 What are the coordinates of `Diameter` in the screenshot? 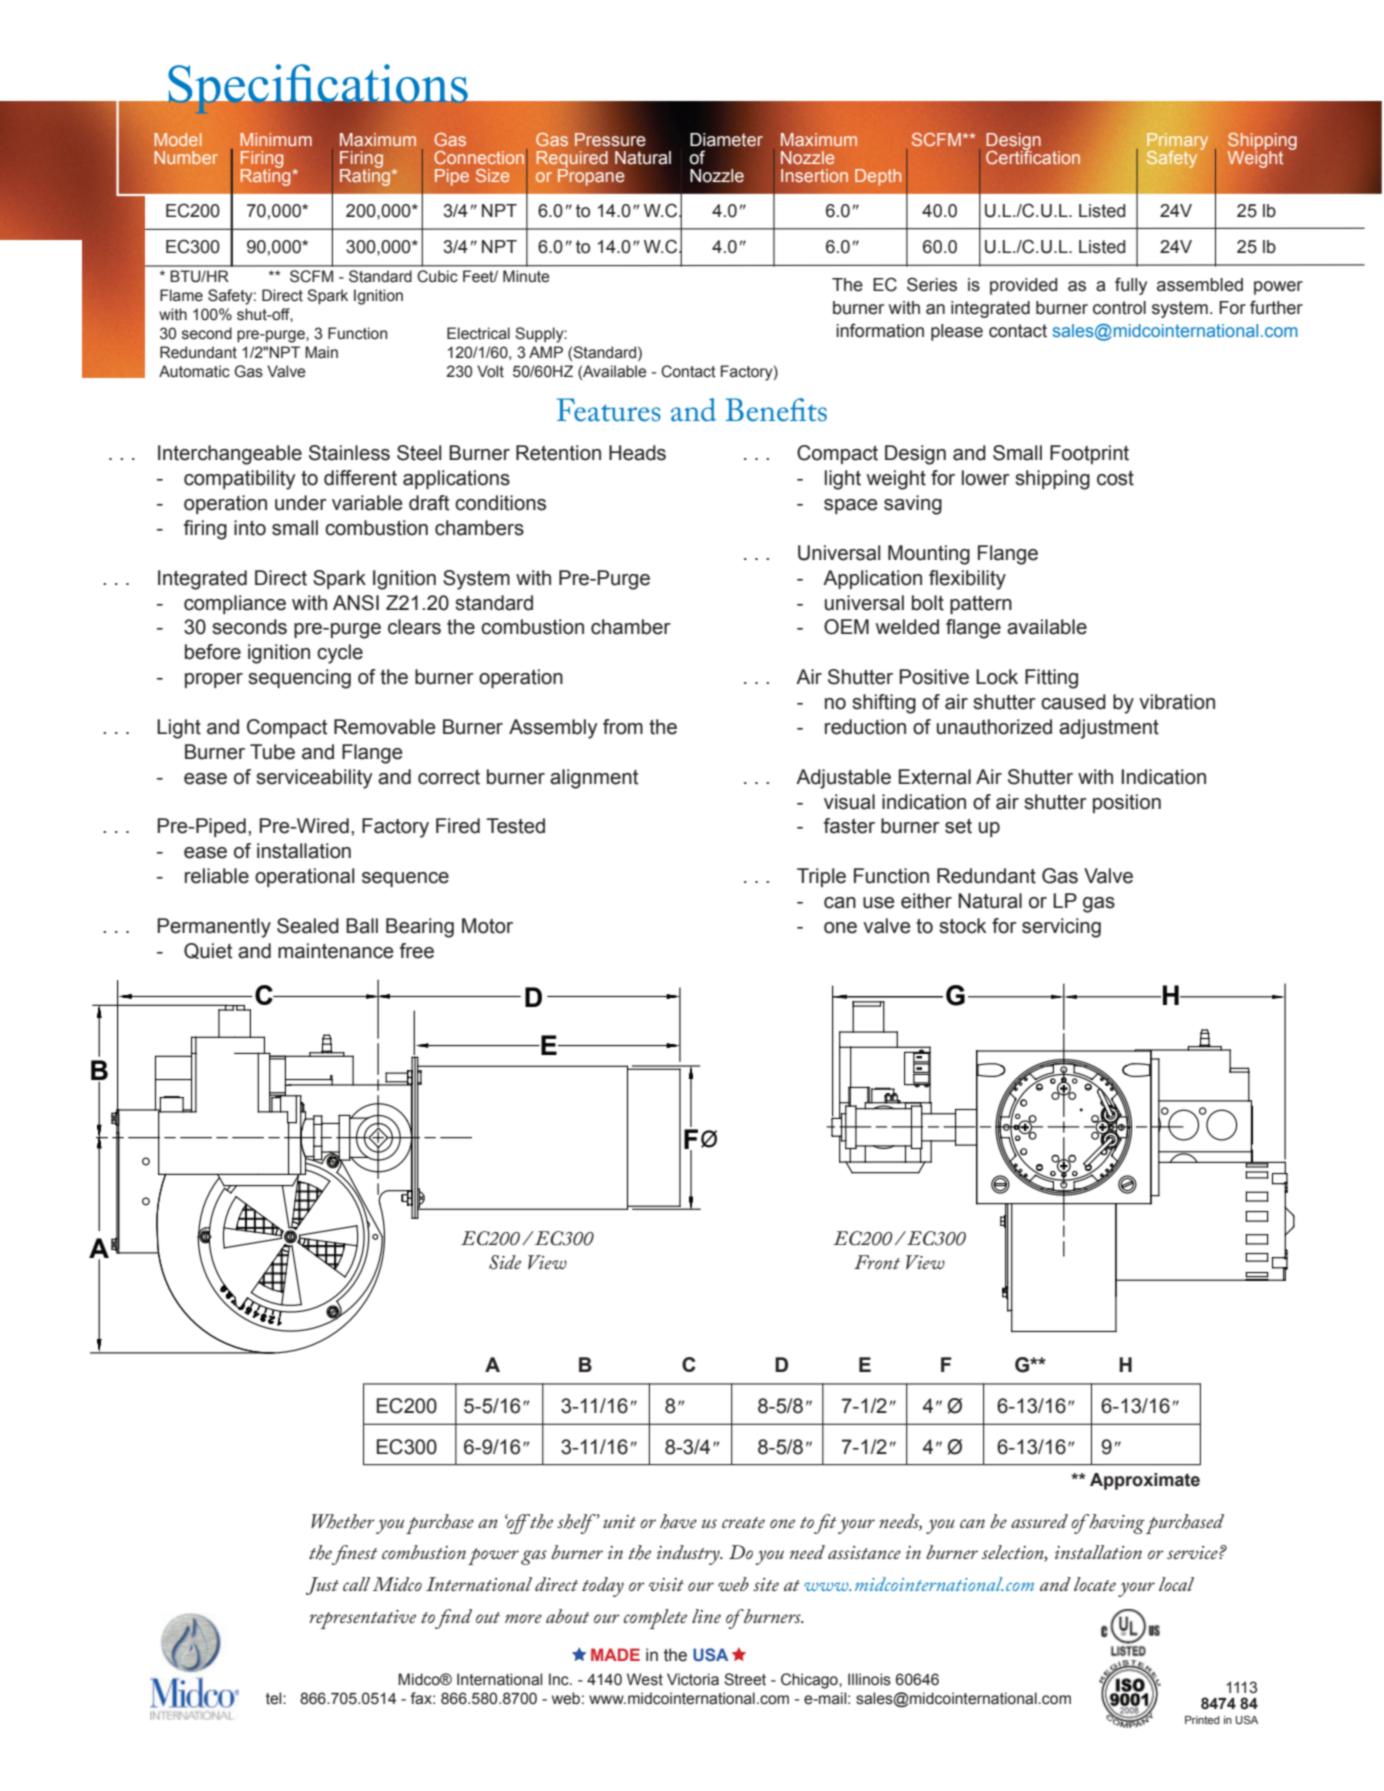 It's located at (726, 140).
